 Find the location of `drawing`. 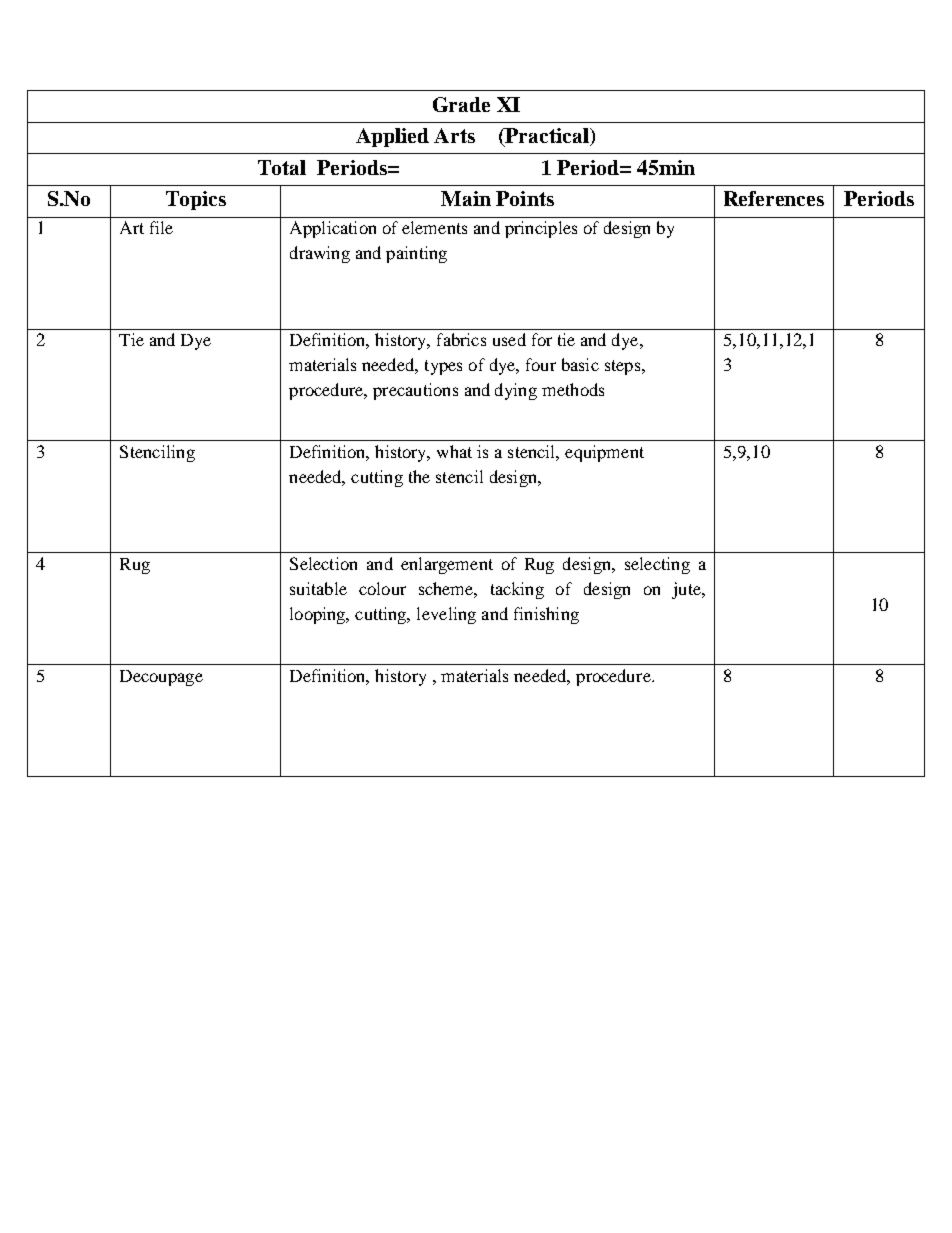

drawing is located at coordinates (320, 254).
